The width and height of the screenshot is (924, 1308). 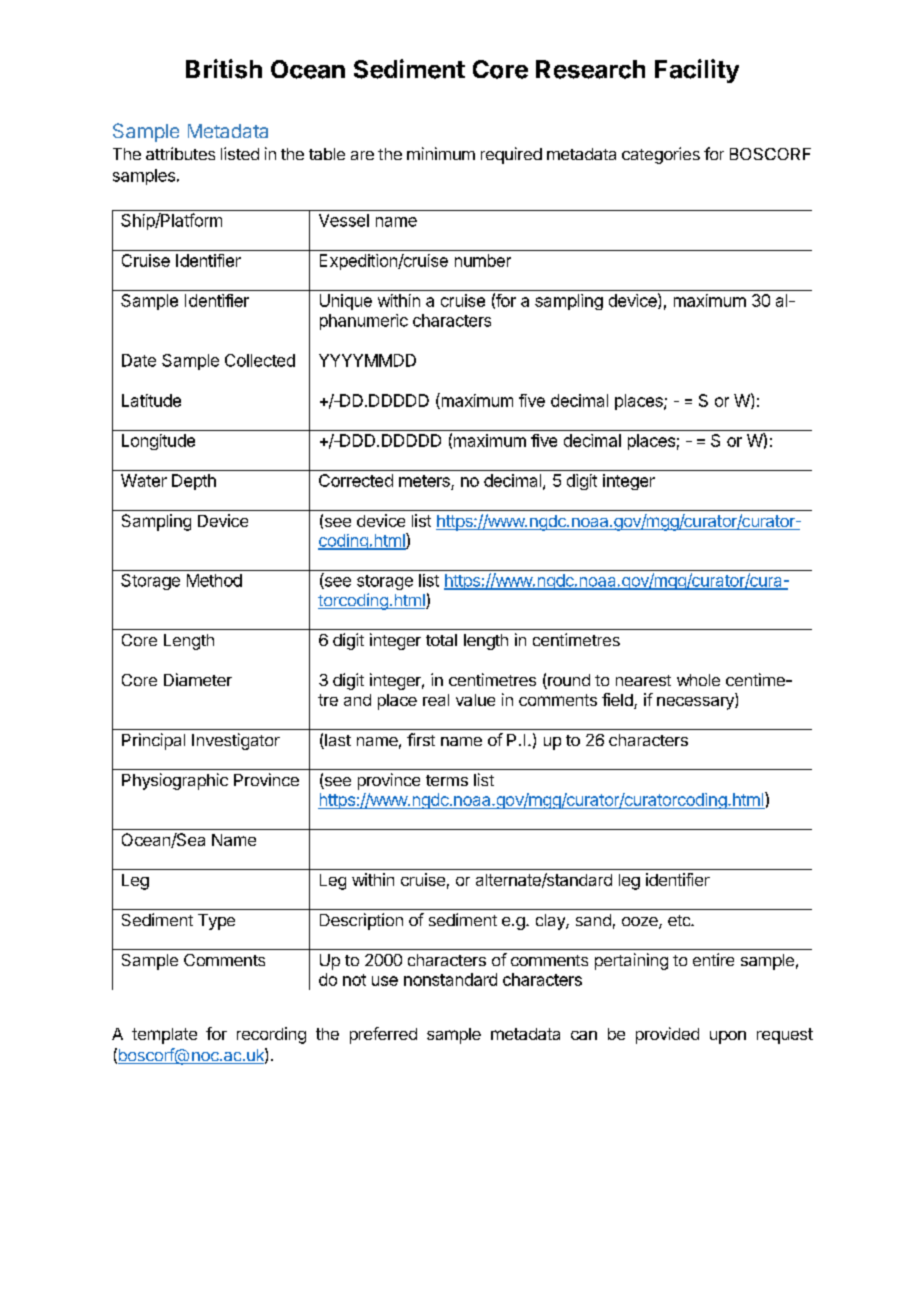 I want to click on meters, so click(x=425, y=482).
